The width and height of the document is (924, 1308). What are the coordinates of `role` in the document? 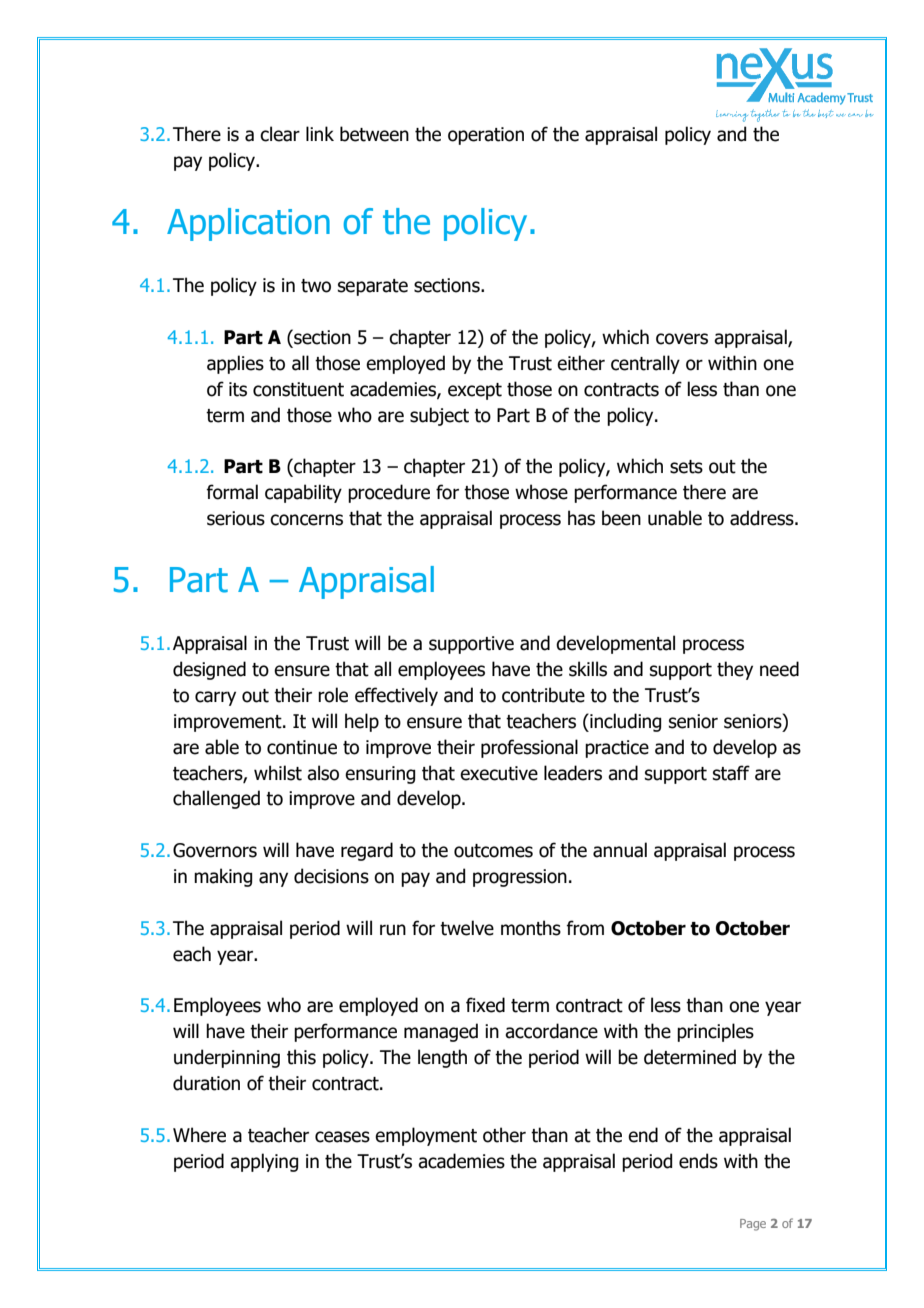 It's located at (333, 695).
